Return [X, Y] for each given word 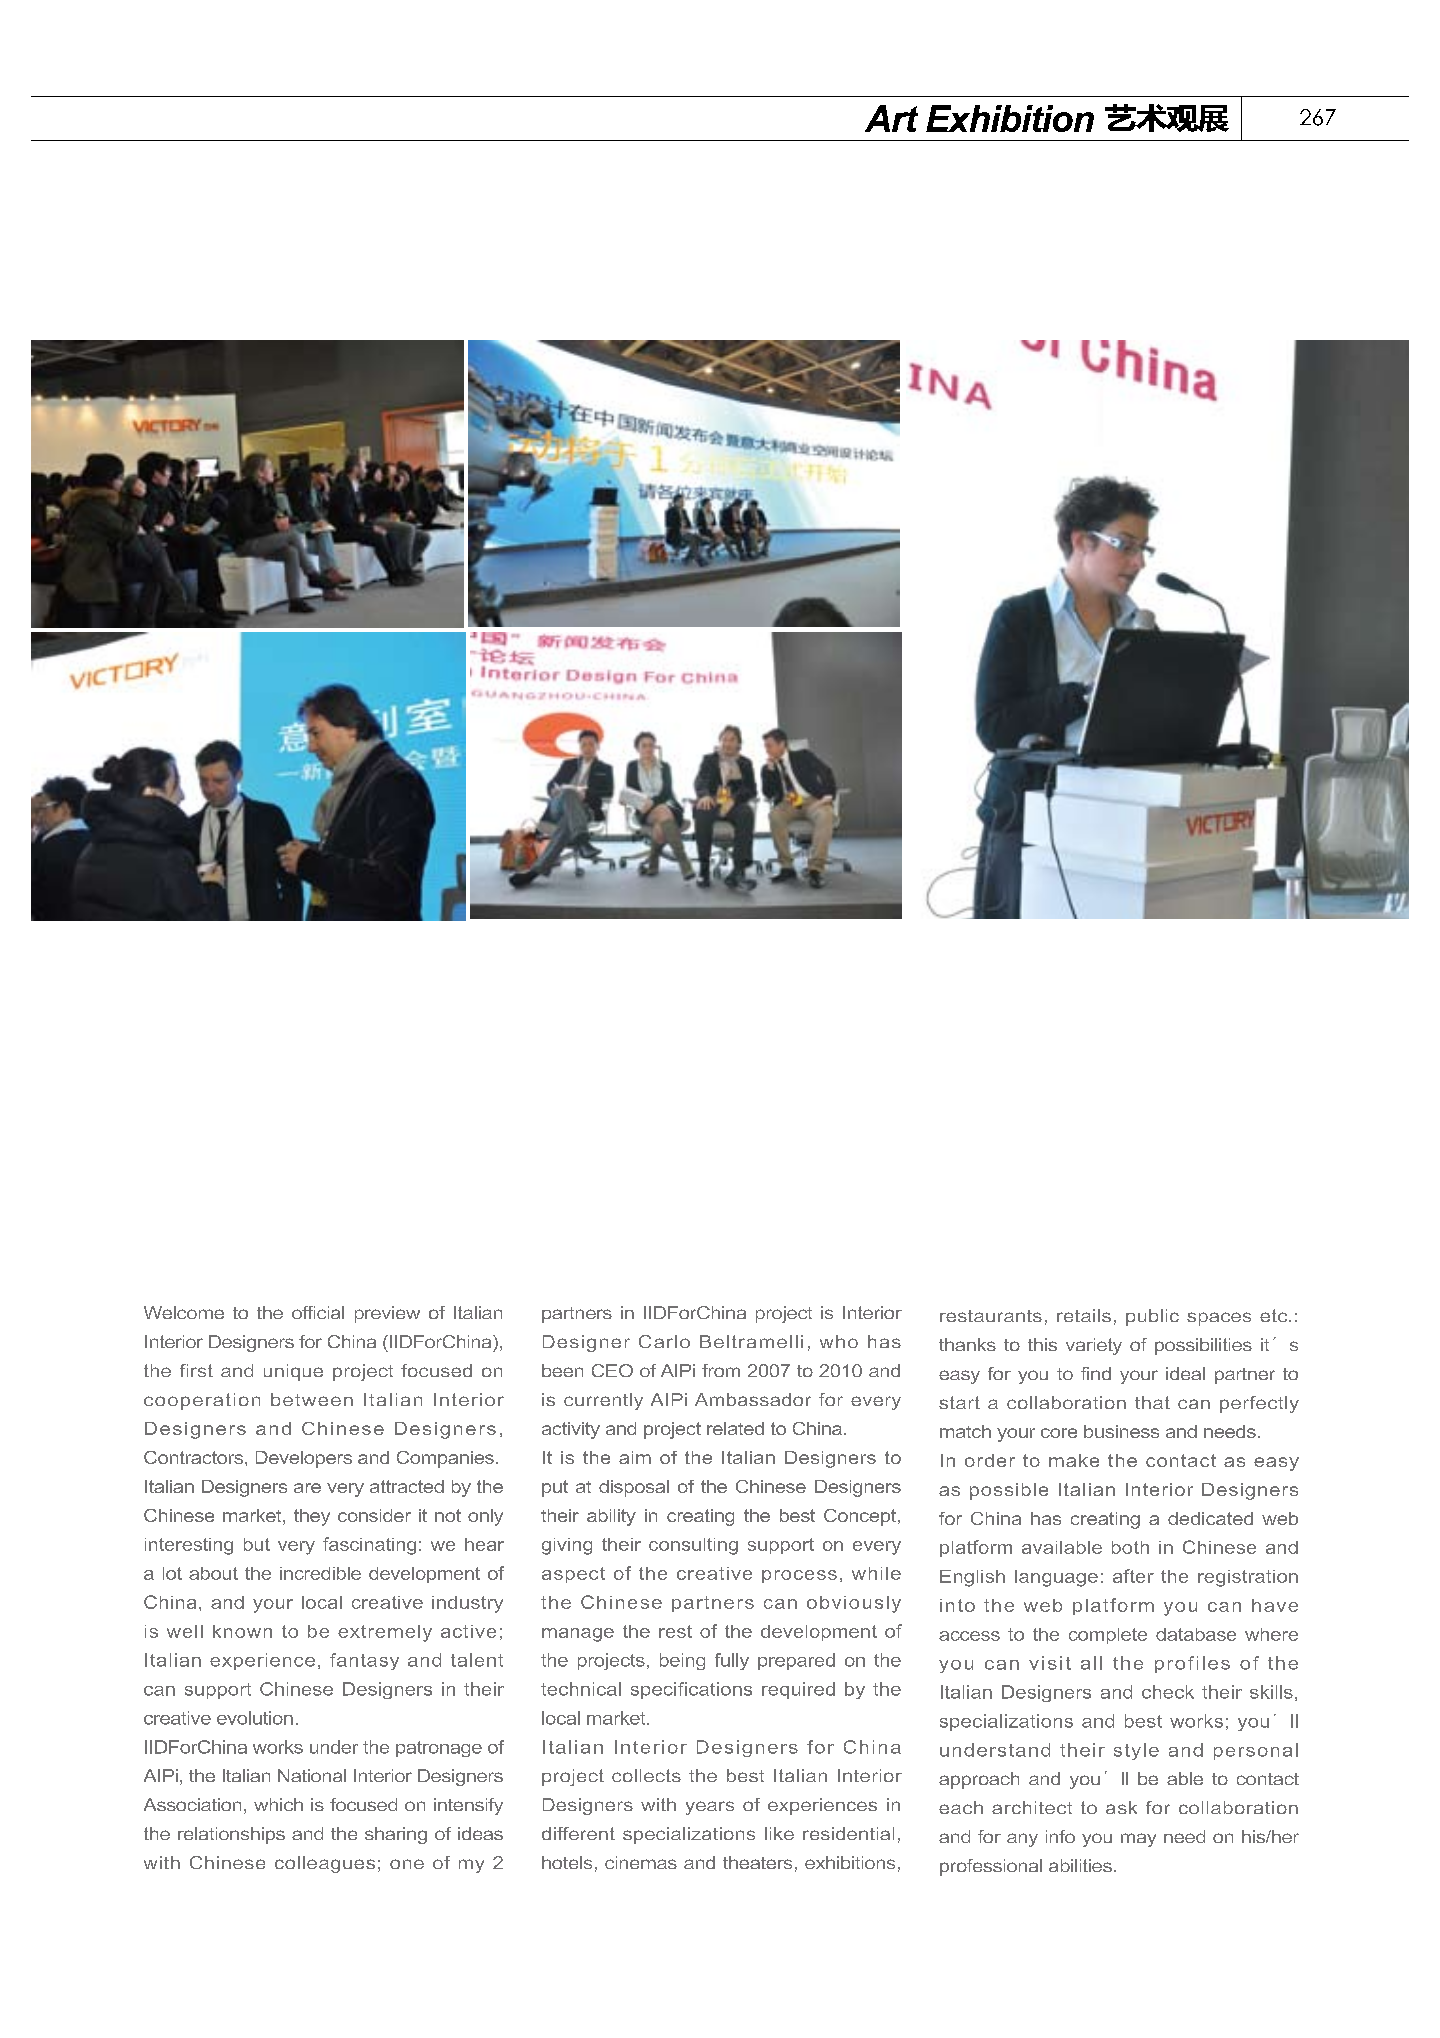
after [1133, 1576]
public [1152, 1317]
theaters [757, 1862]
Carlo [664, 1341]
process [799, 1576]
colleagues [325, 1864]
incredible [320, 1573]
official [318, 1312]
